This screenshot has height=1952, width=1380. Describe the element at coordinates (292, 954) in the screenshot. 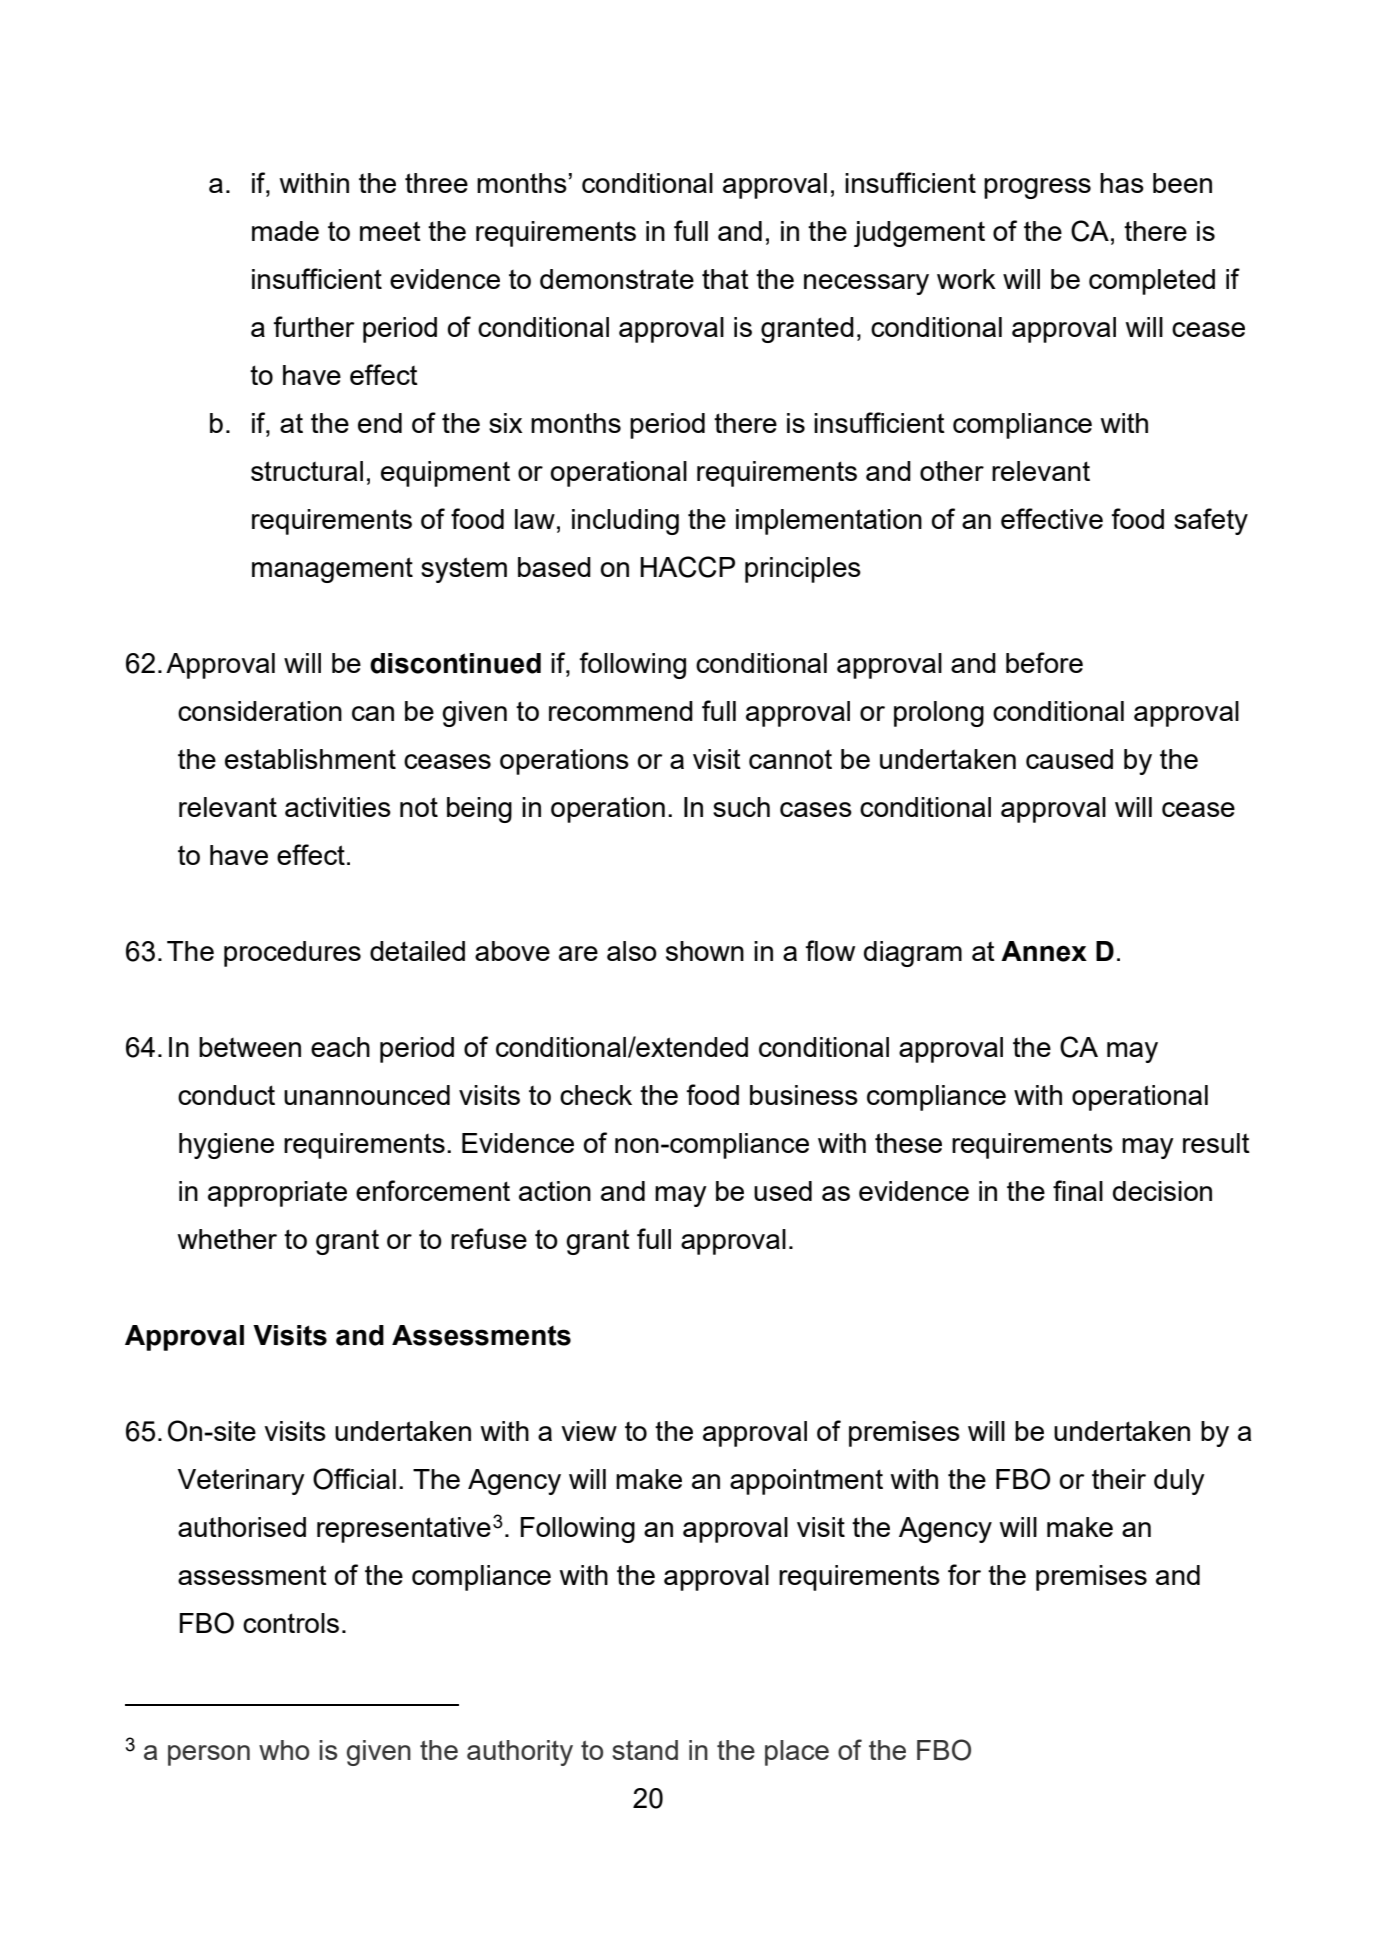

I see `procedures` at that location.
